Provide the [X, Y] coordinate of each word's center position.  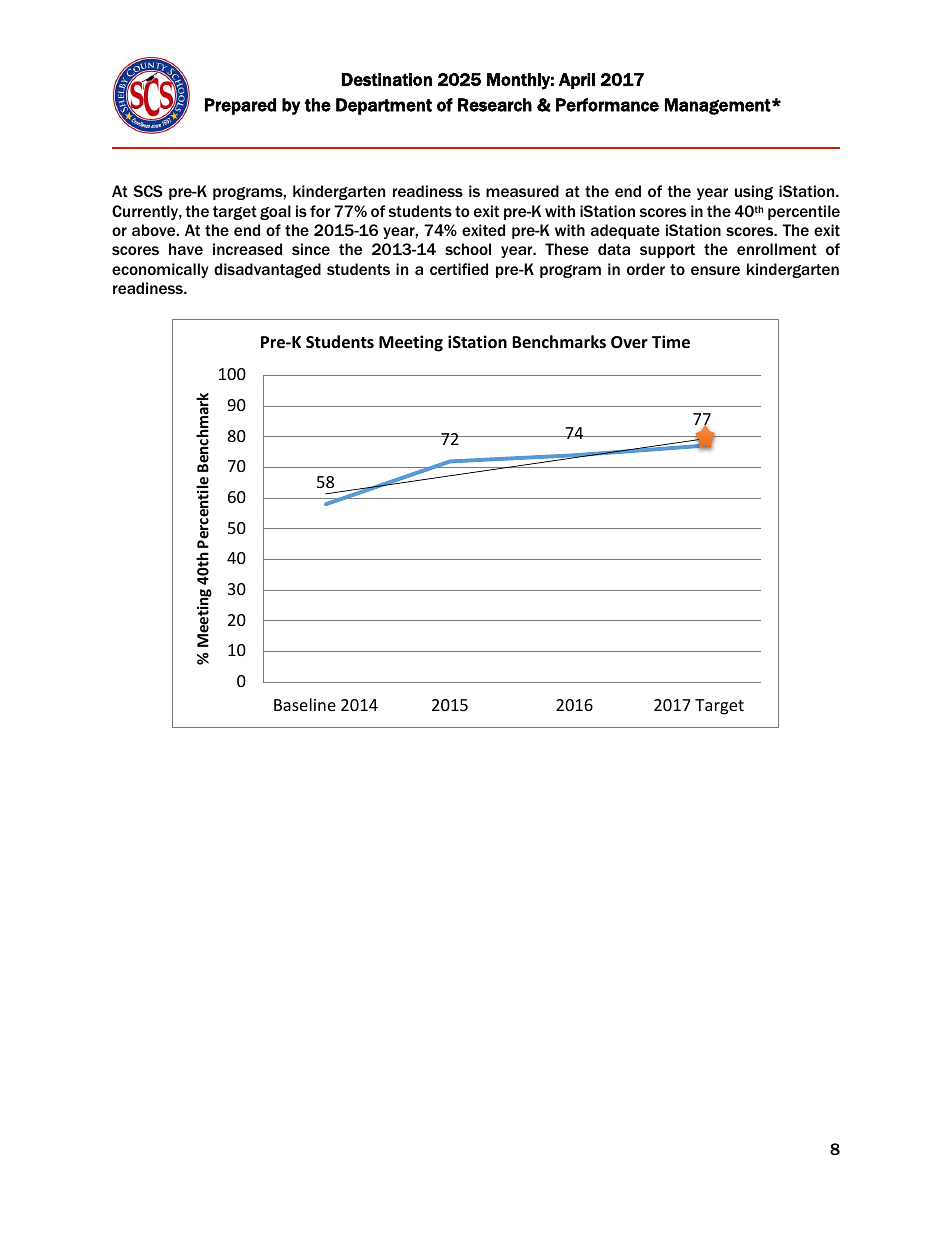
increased [247, 249]
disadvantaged [267, 270]
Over [629, 342]
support [667, 251]
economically [160, 270]
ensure [715, 270]
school [468, 249]
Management [719, 106]
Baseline [305, 704]
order [646, 269]
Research [495, 105]
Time [671, 342]
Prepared [240, 106]
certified [459, 269]
